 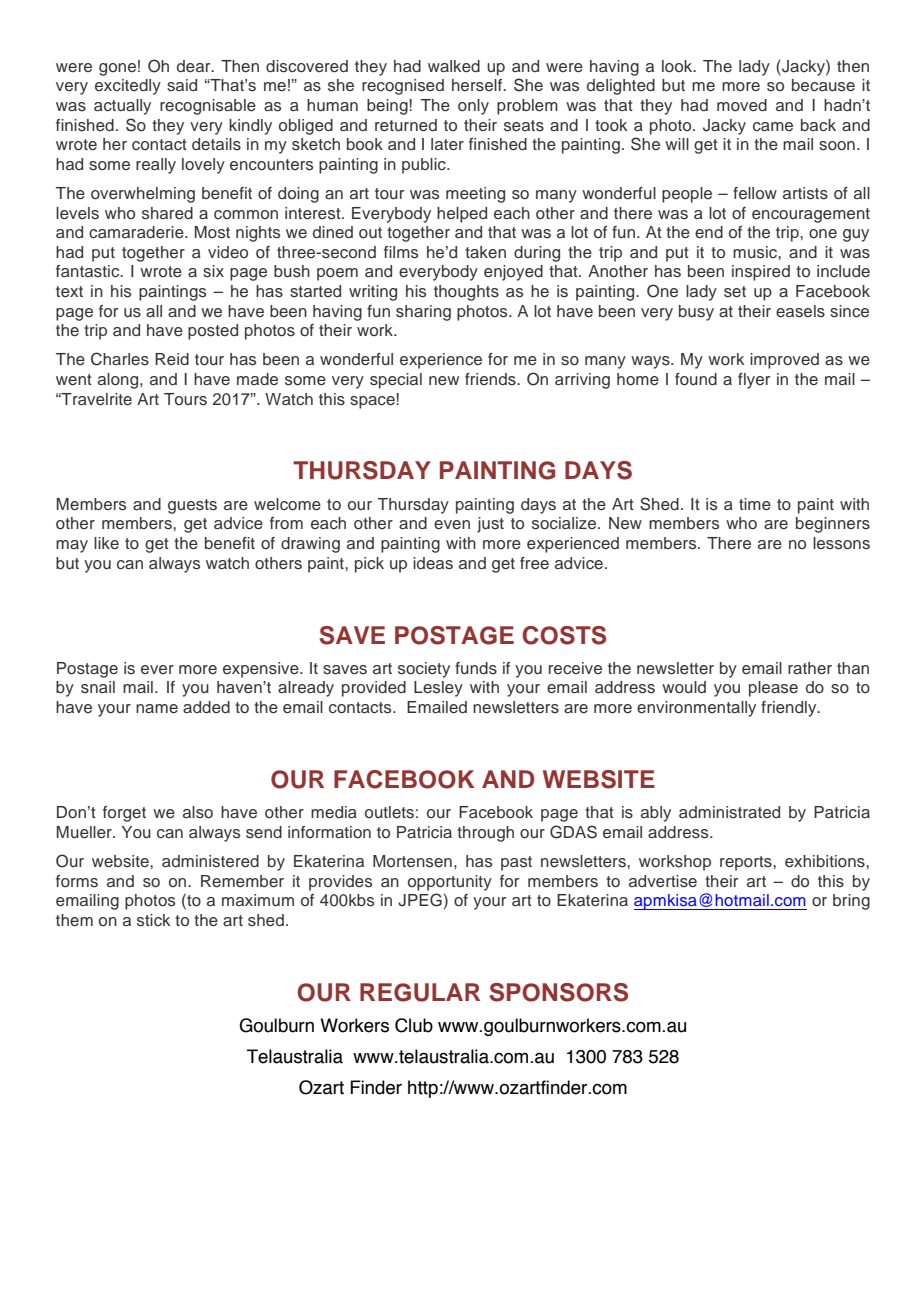 What do you see at coordinates (452, 525) in the page?
I see `even` at bounding box center [452, 525].
